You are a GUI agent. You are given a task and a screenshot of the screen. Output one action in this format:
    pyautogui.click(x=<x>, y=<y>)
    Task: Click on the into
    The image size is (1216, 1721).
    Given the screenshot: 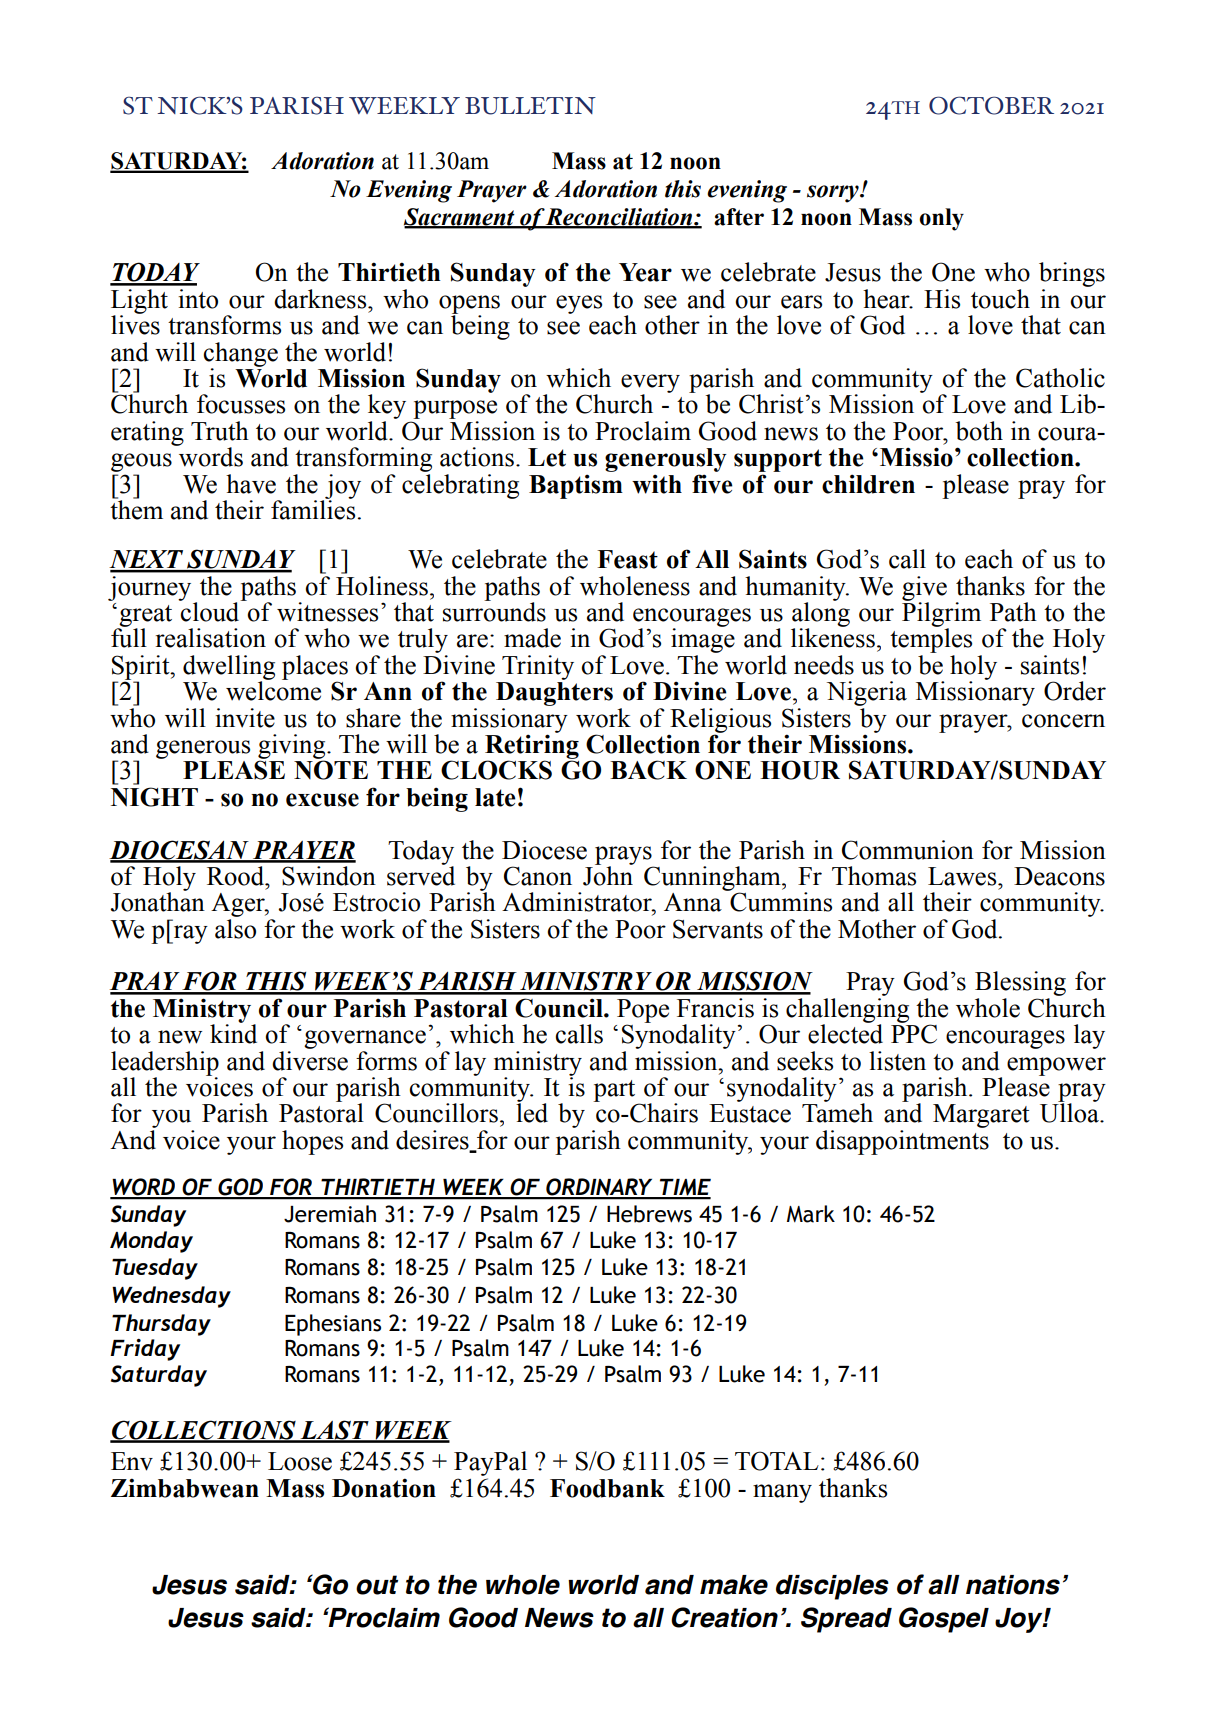 What is the action you would take?
    pyautogui.click(x=198, y=299)
